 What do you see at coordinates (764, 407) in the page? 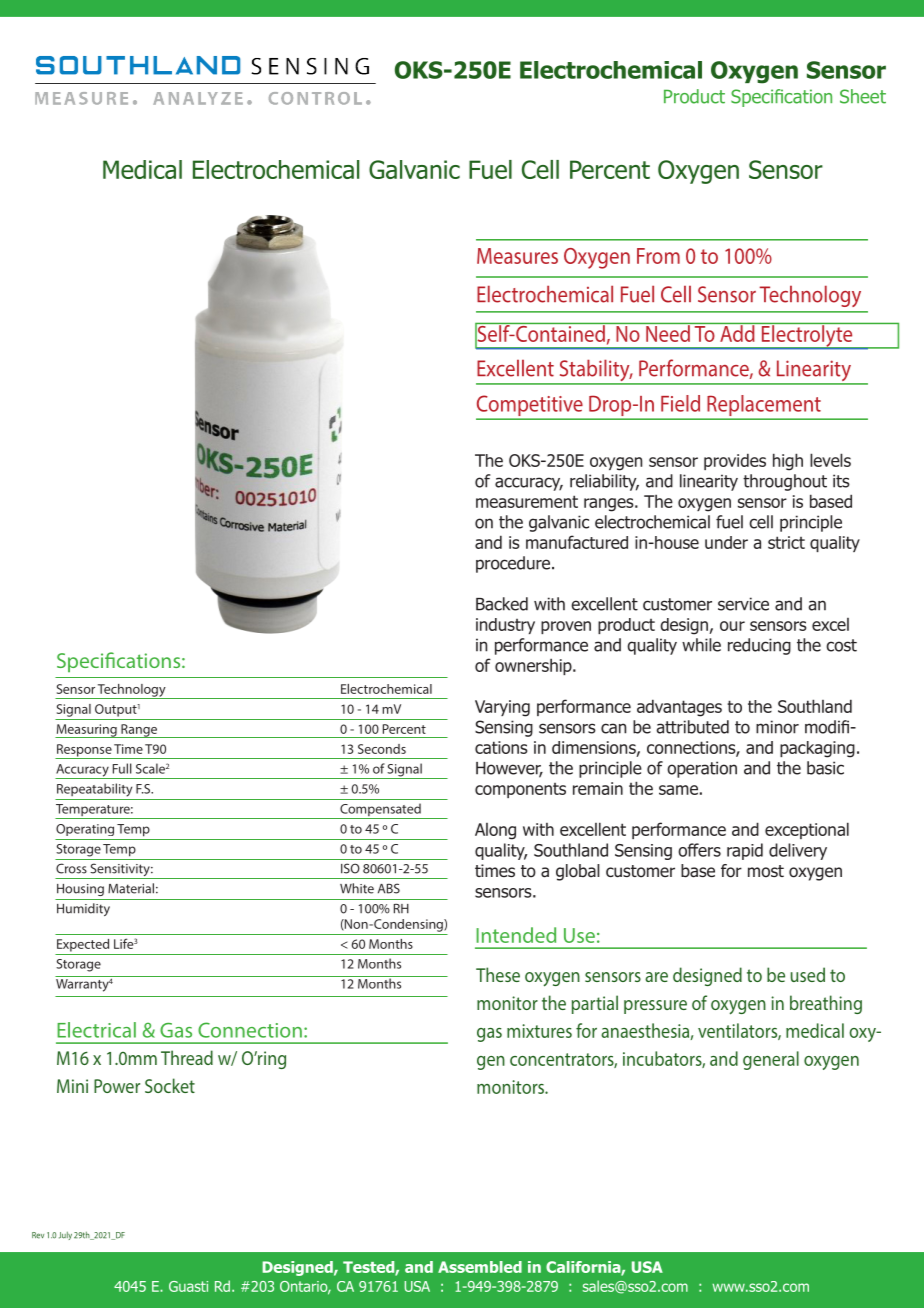
I see `Replacement` at bounding box center [764, 407].
